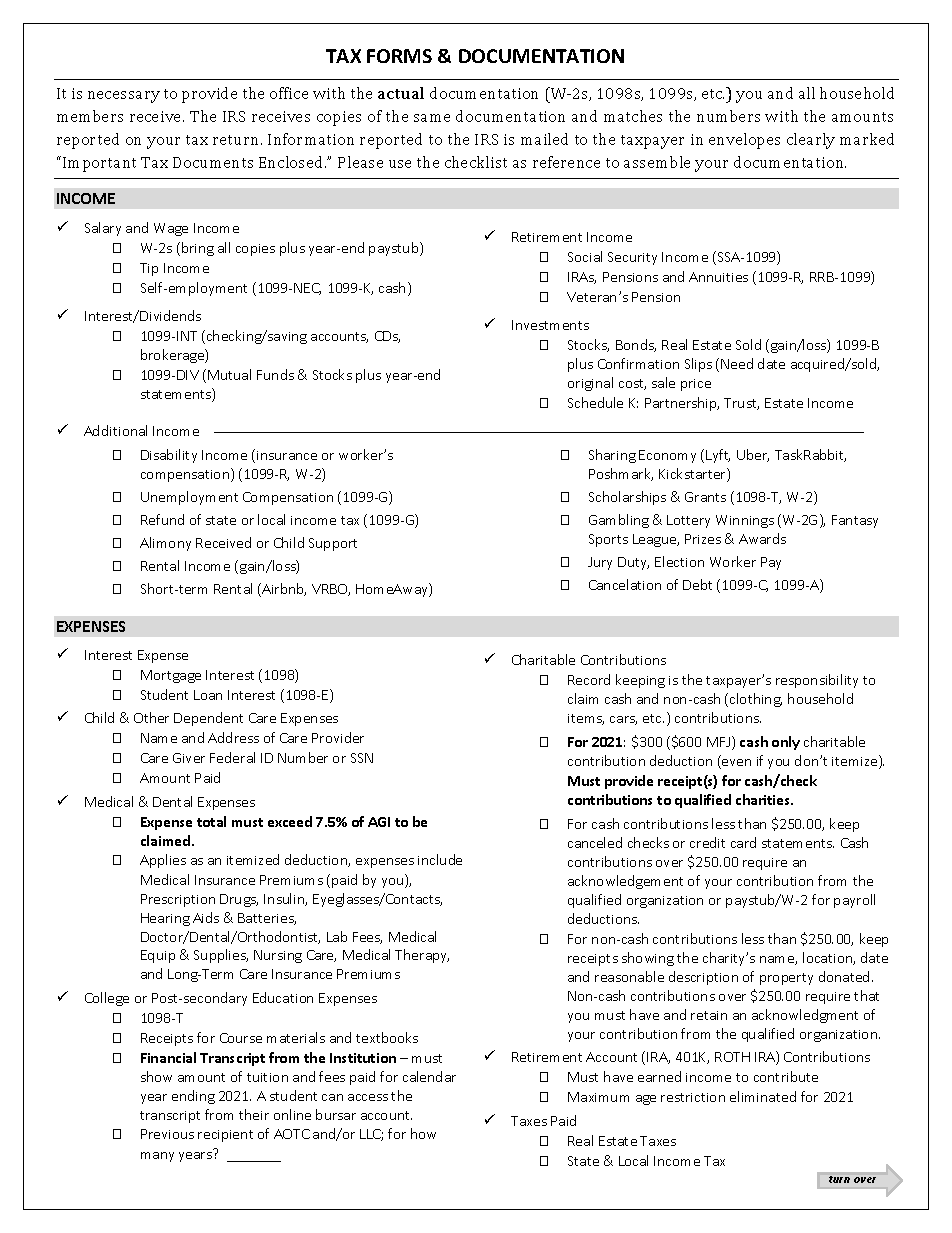  What do you see at coordinates (697, 584) in the page?
I see `Debt` at bounding box center [697, 584].
